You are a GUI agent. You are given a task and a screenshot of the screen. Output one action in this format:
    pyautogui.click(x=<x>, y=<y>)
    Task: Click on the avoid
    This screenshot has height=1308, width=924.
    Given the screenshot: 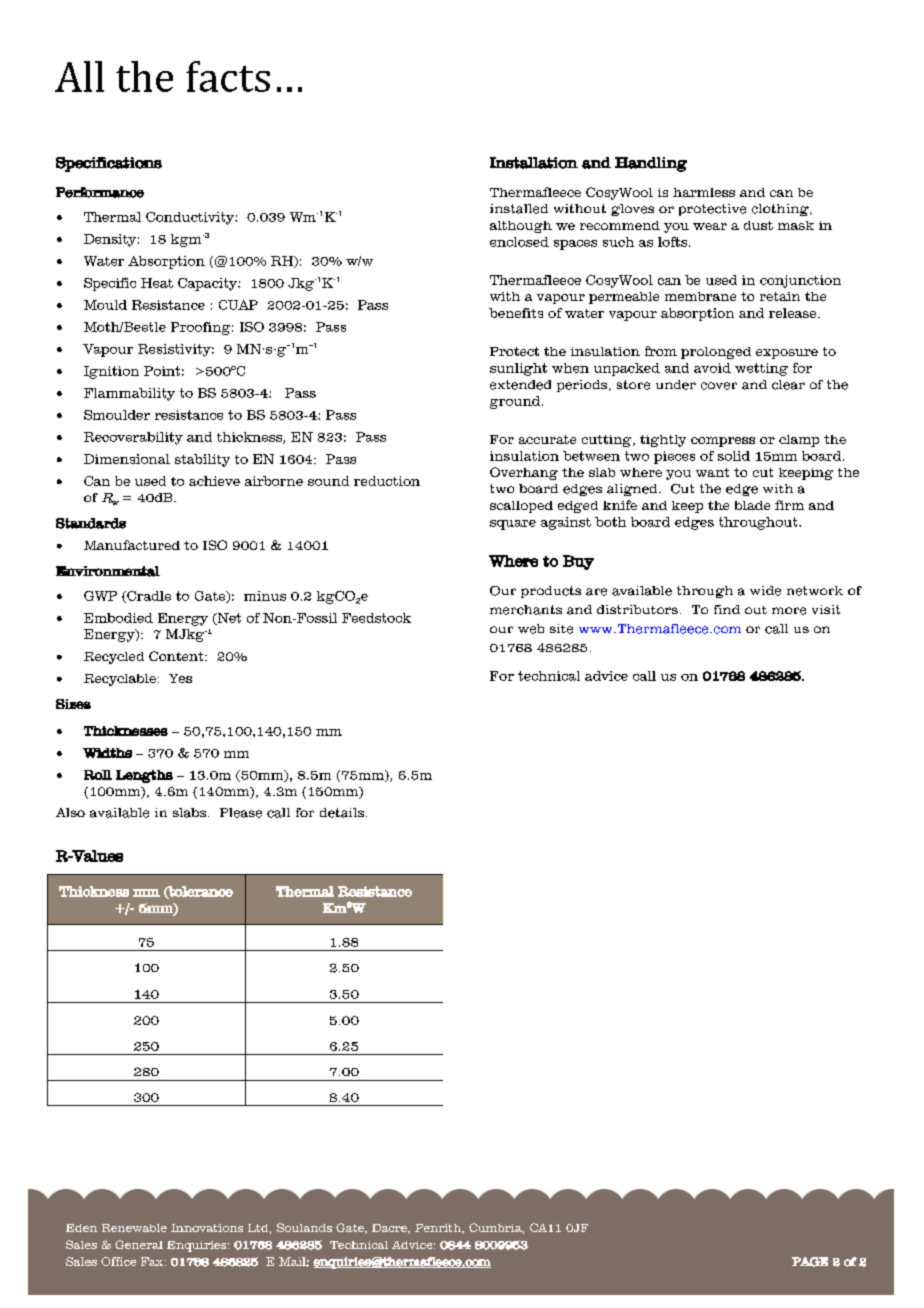 What is the action you would take?
    pyautogui.click(x=712, y=368)
